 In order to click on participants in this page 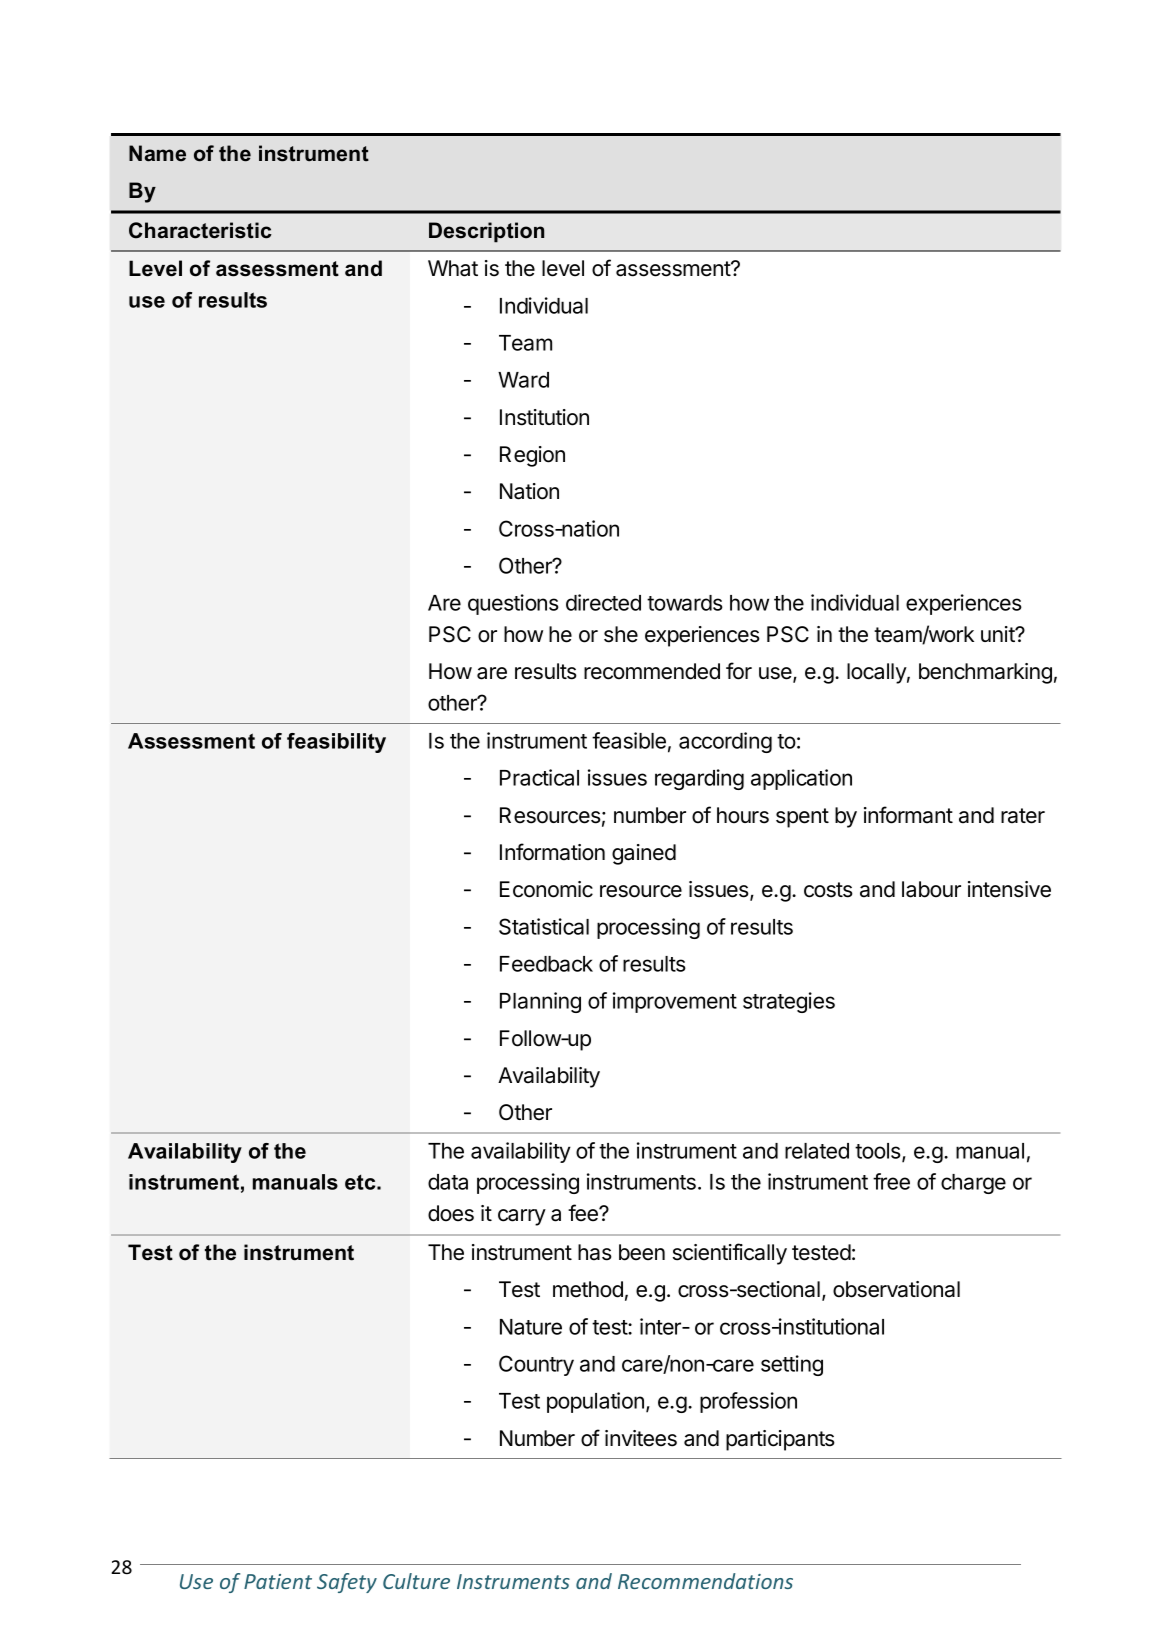, I will do `click(780, 1440)`.
